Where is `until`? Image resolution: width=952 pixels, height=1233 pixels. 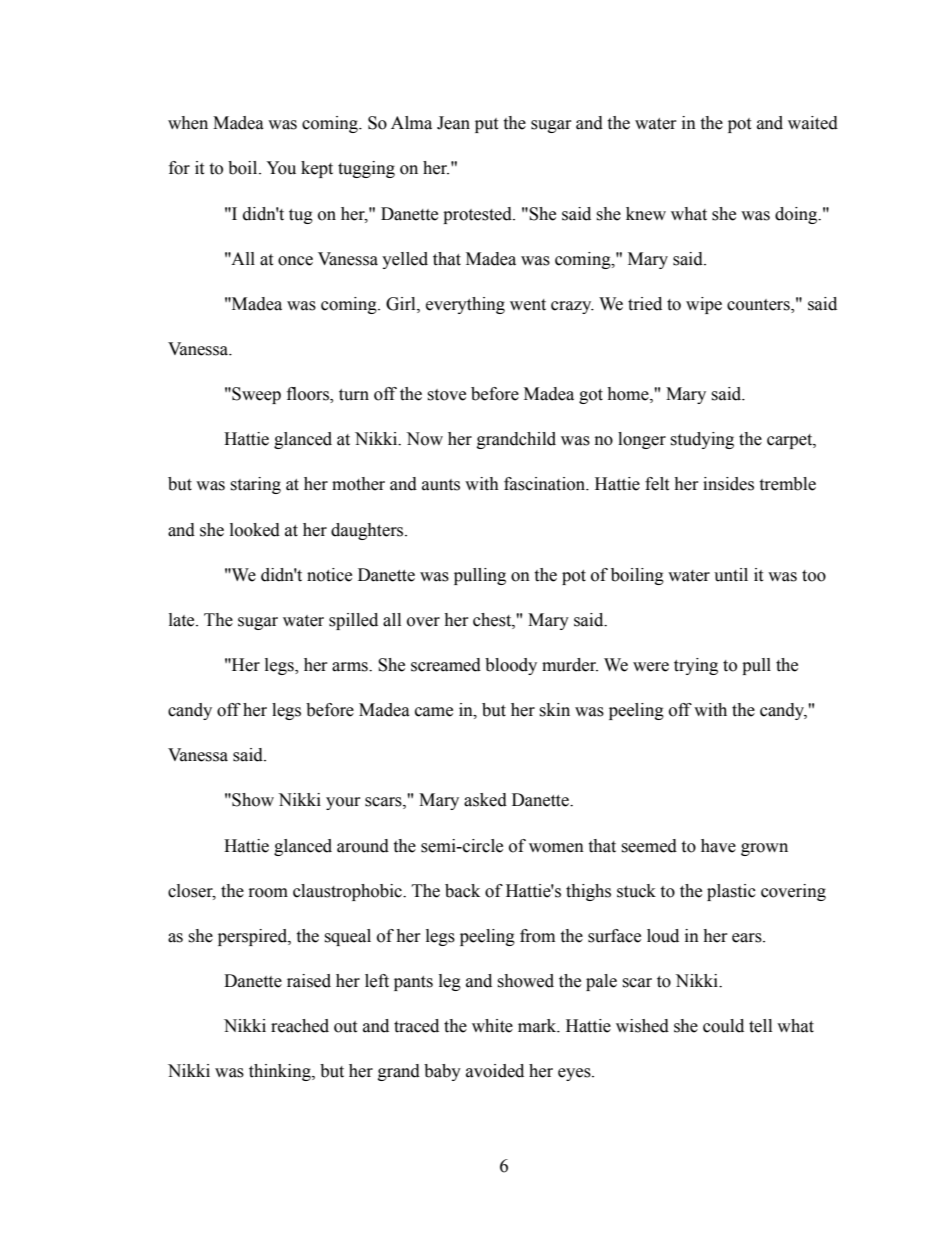 until is located at coordinates (731, 575).
